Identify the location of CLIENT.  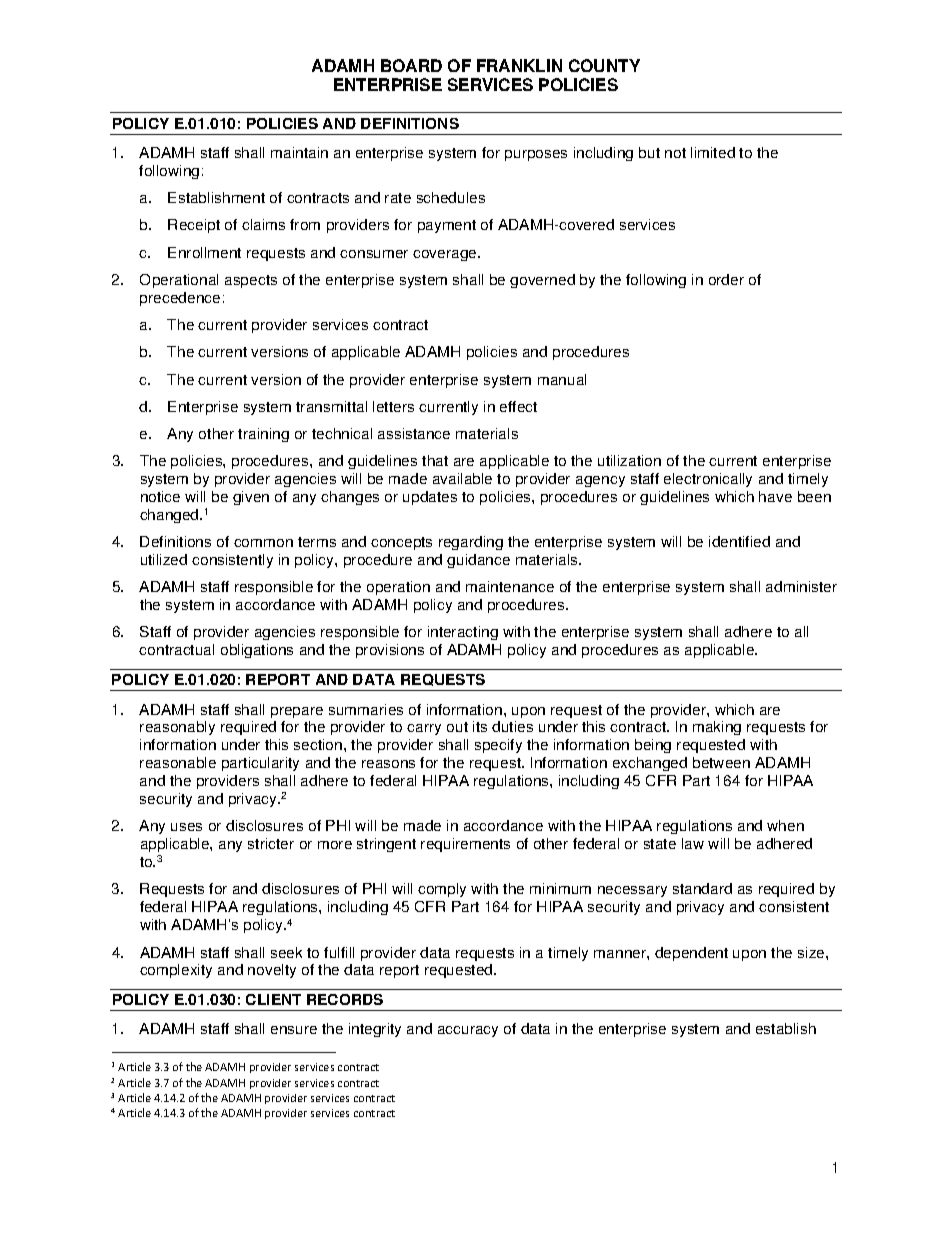
(273, 999).
